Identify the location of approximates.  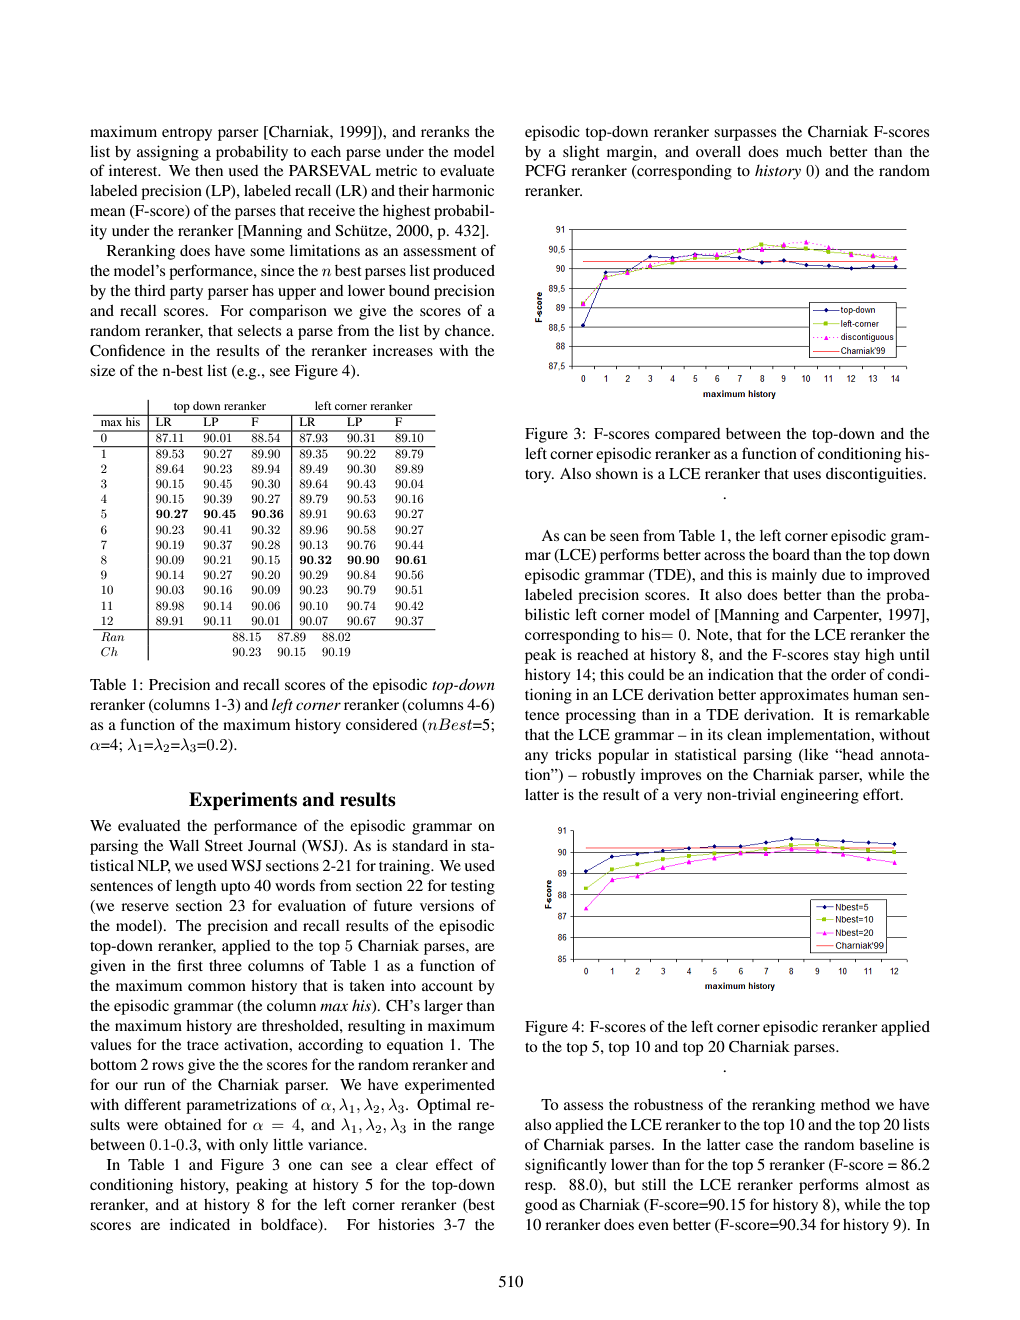
(804, 696).
